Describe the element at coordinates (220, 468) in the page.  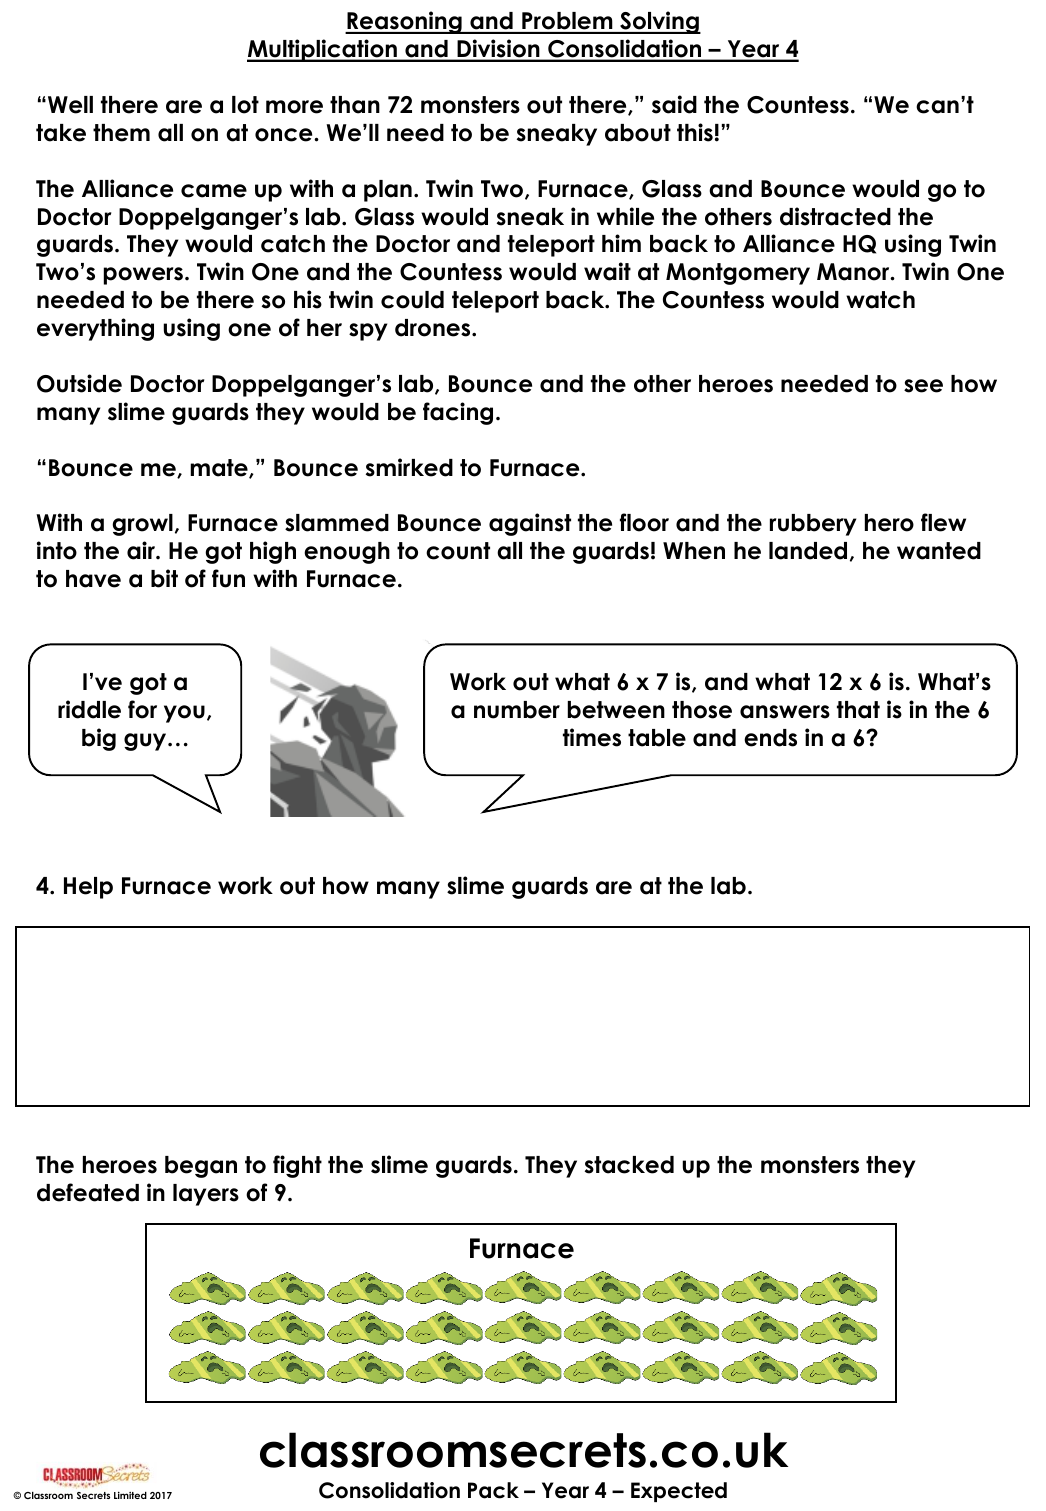
I see `mate` at that location.
